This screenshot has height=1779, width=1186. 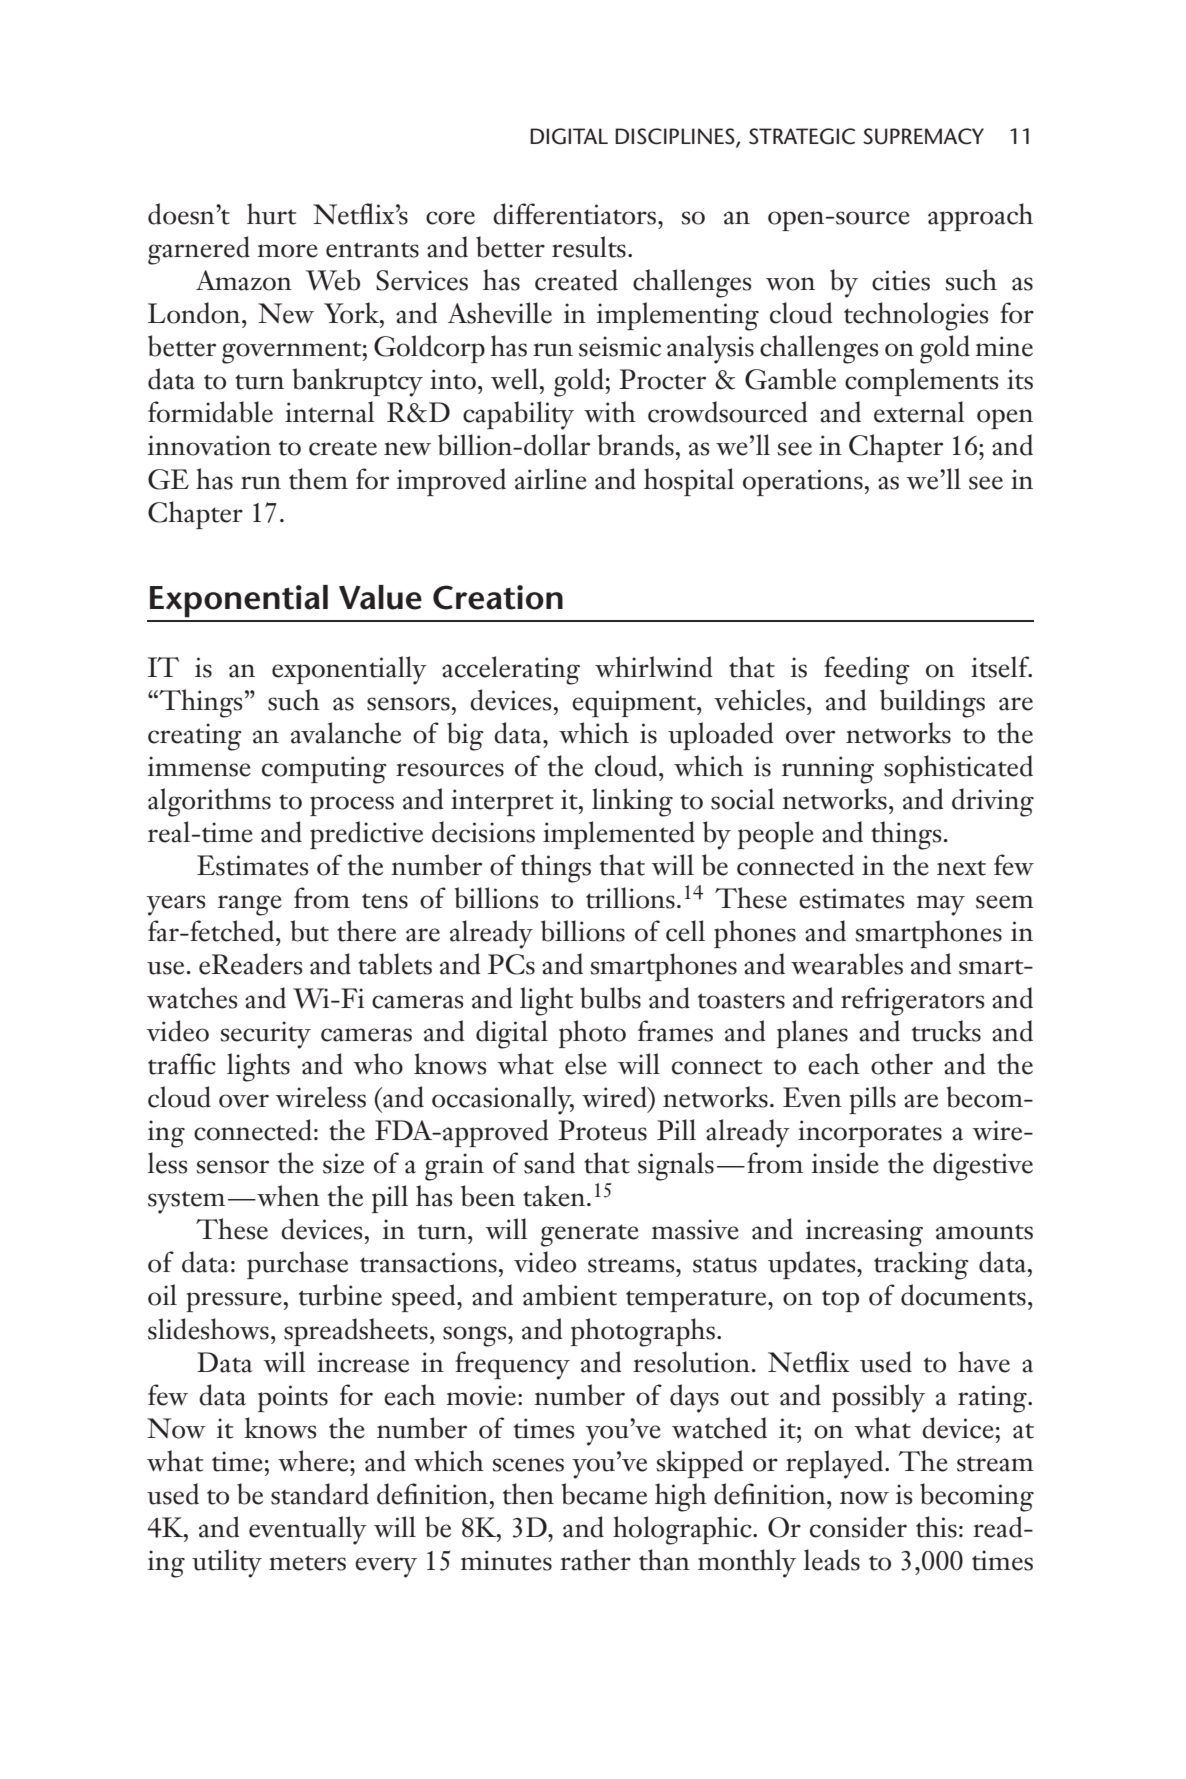 I want to click on became, so click(x=604, y=1494).
